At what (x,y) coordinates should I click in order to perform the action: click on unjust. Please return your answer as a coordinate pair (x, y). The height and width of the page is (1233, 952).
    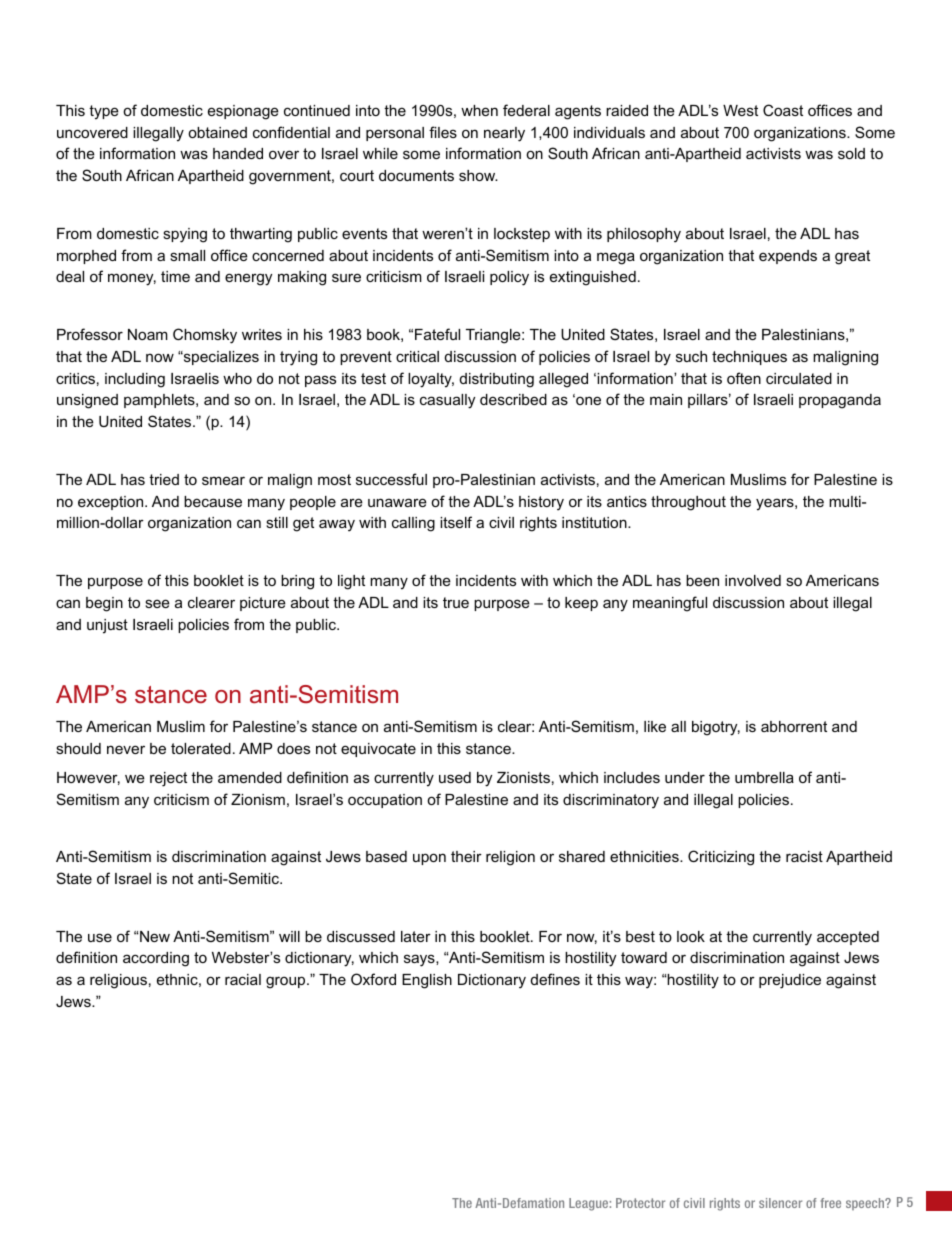
    Looking at the image, I should click on (107, 626).
